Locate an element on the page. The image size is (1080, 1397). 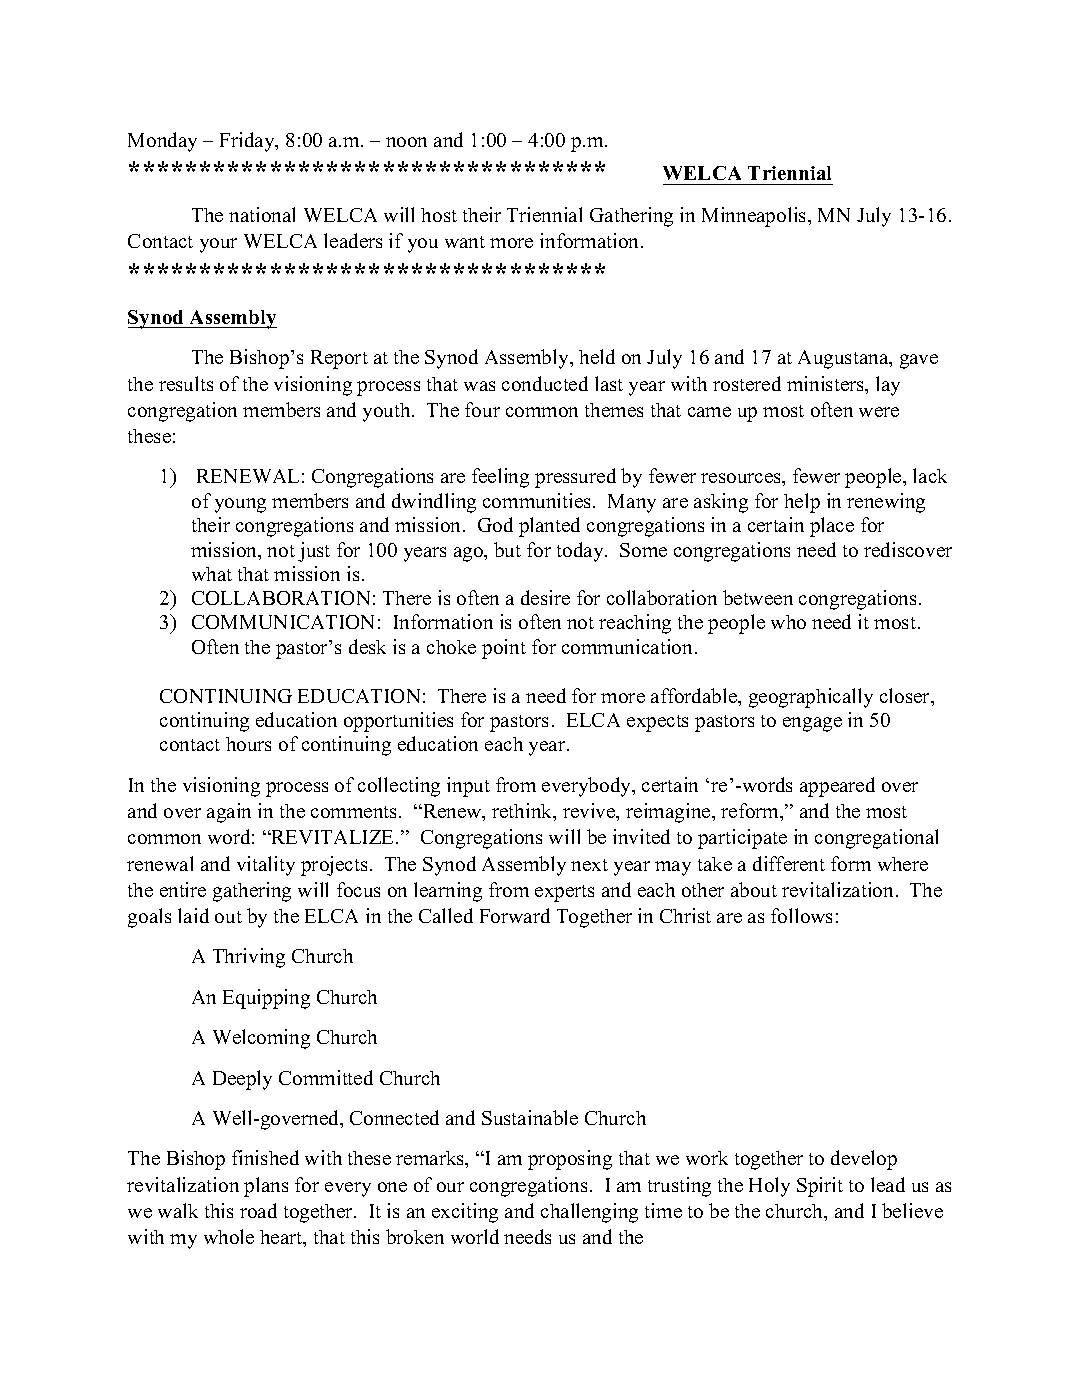
Minneapolis is located at coordinates (755, 217).
